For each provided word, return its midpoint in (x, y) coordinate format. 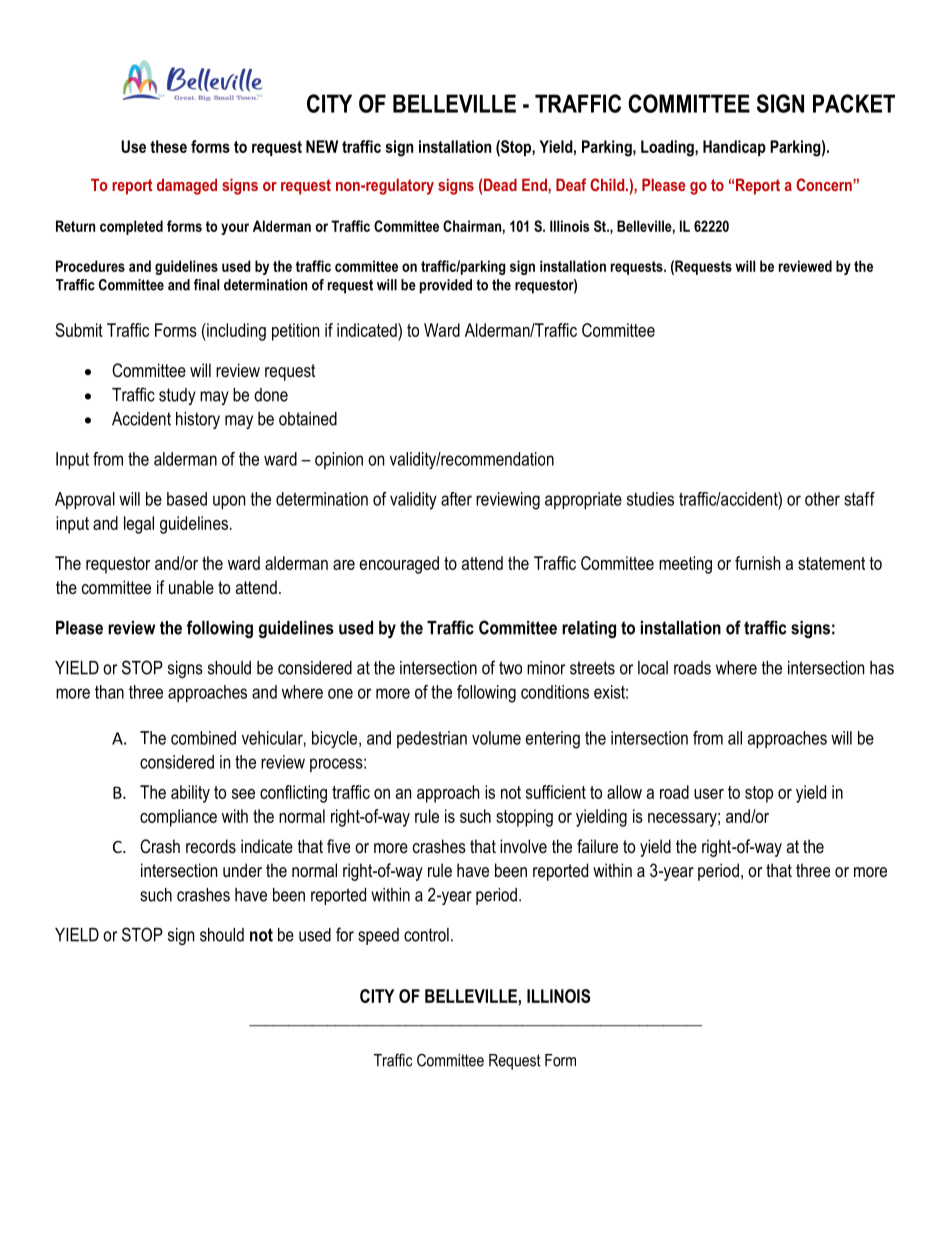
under (242, 870)
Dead (500, 184)
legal (139, 525)
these (168, 146)
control (426, 935)
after (456, 499)
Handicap (734, 148)
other (822, 499)
